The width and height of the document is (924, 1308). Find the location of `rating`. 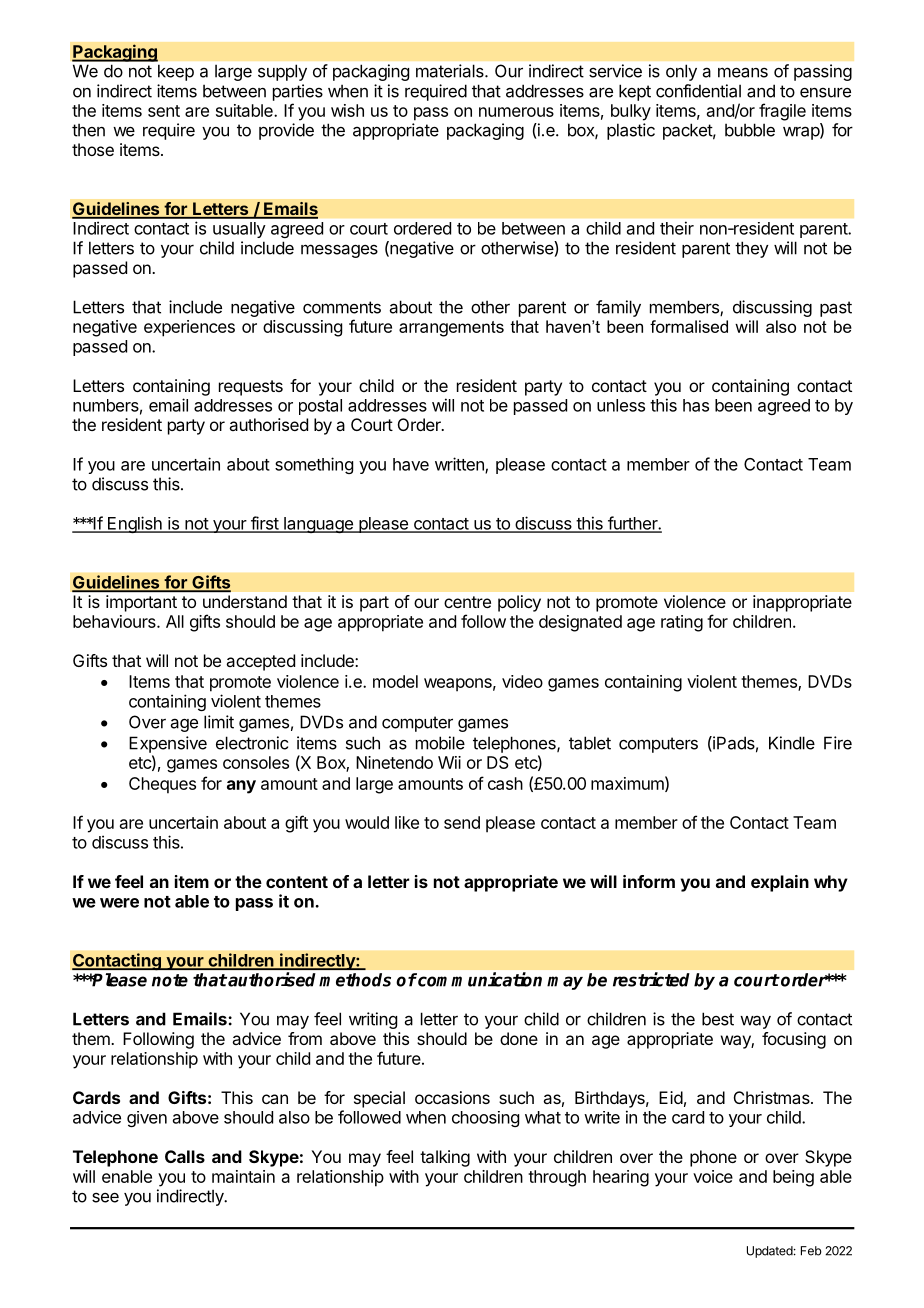

rating is located at coordinates (682, 623).
